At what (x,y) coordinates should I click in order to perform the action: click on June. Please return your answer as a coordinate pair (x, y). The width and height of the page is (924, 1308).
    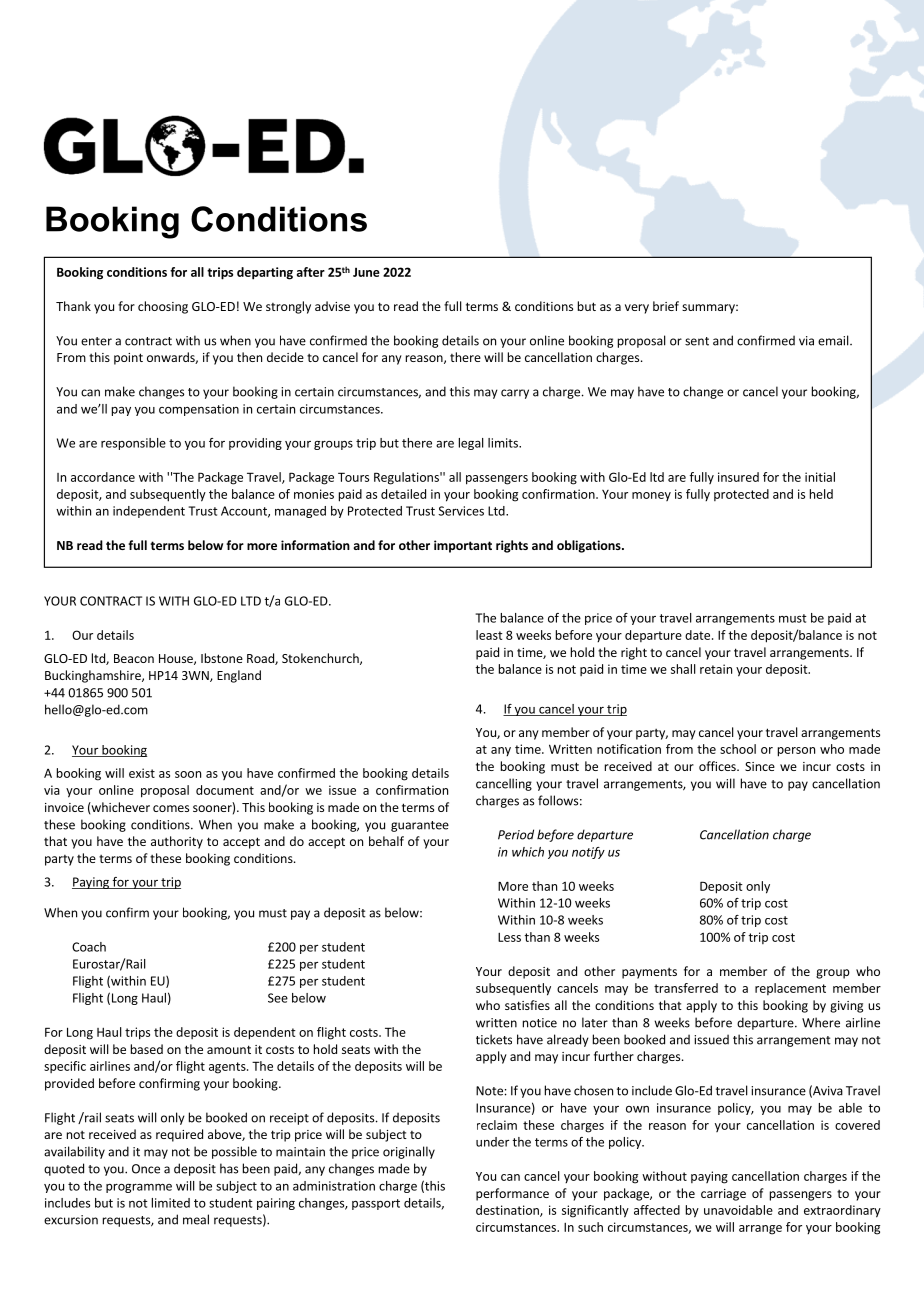
    Looking at the image, I should click on (366, 272).
